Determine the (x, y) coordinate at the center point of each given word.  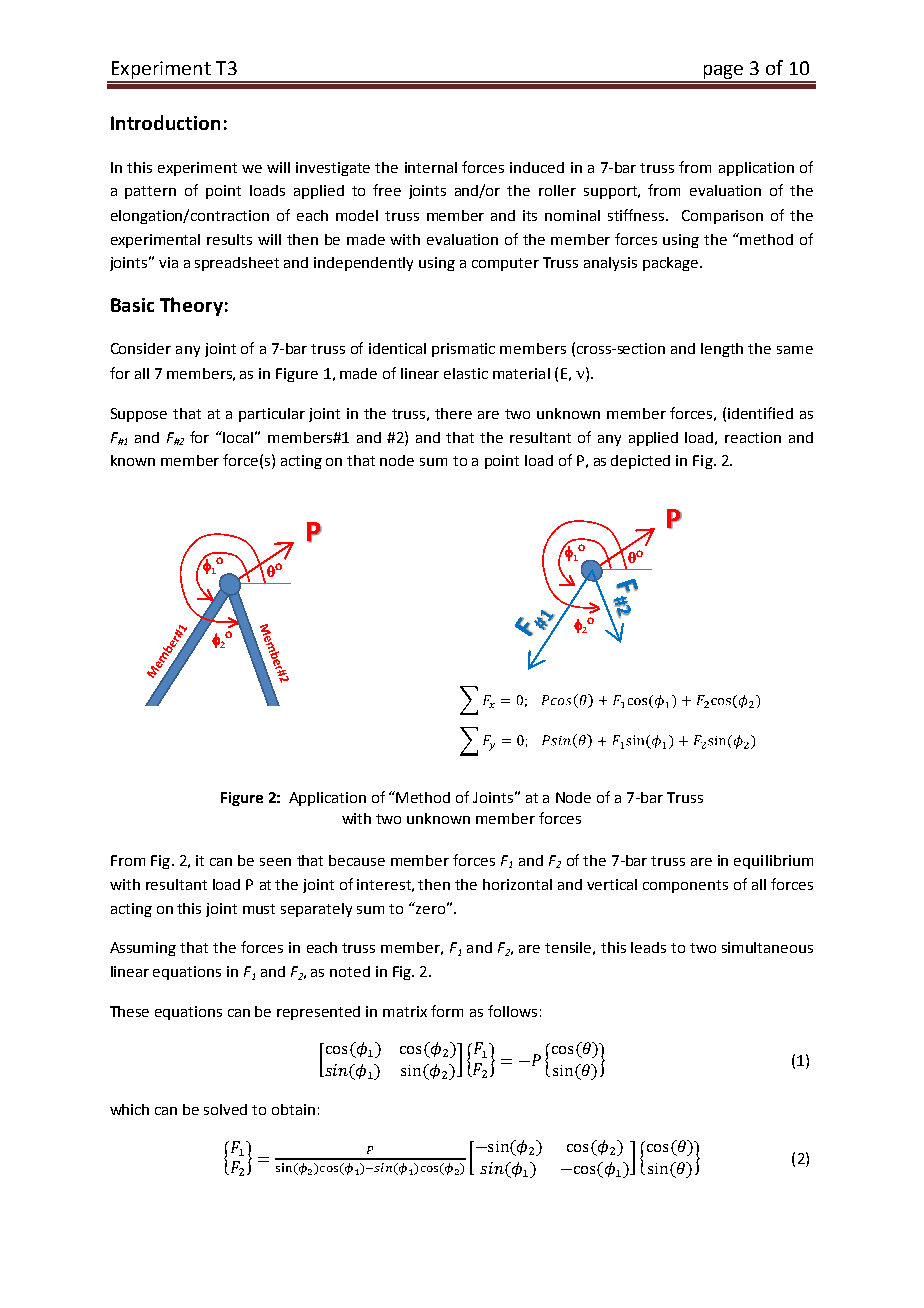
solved (225, 1109)
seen (275, 862)
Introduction (165, 122)
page (723, 73)
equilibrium (773, 862)
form (447, 1011)
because (357, 860)
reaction (753, 437)
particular (272, 415)
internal (431, 167)
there (453, 413)
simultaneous (767, 947)
